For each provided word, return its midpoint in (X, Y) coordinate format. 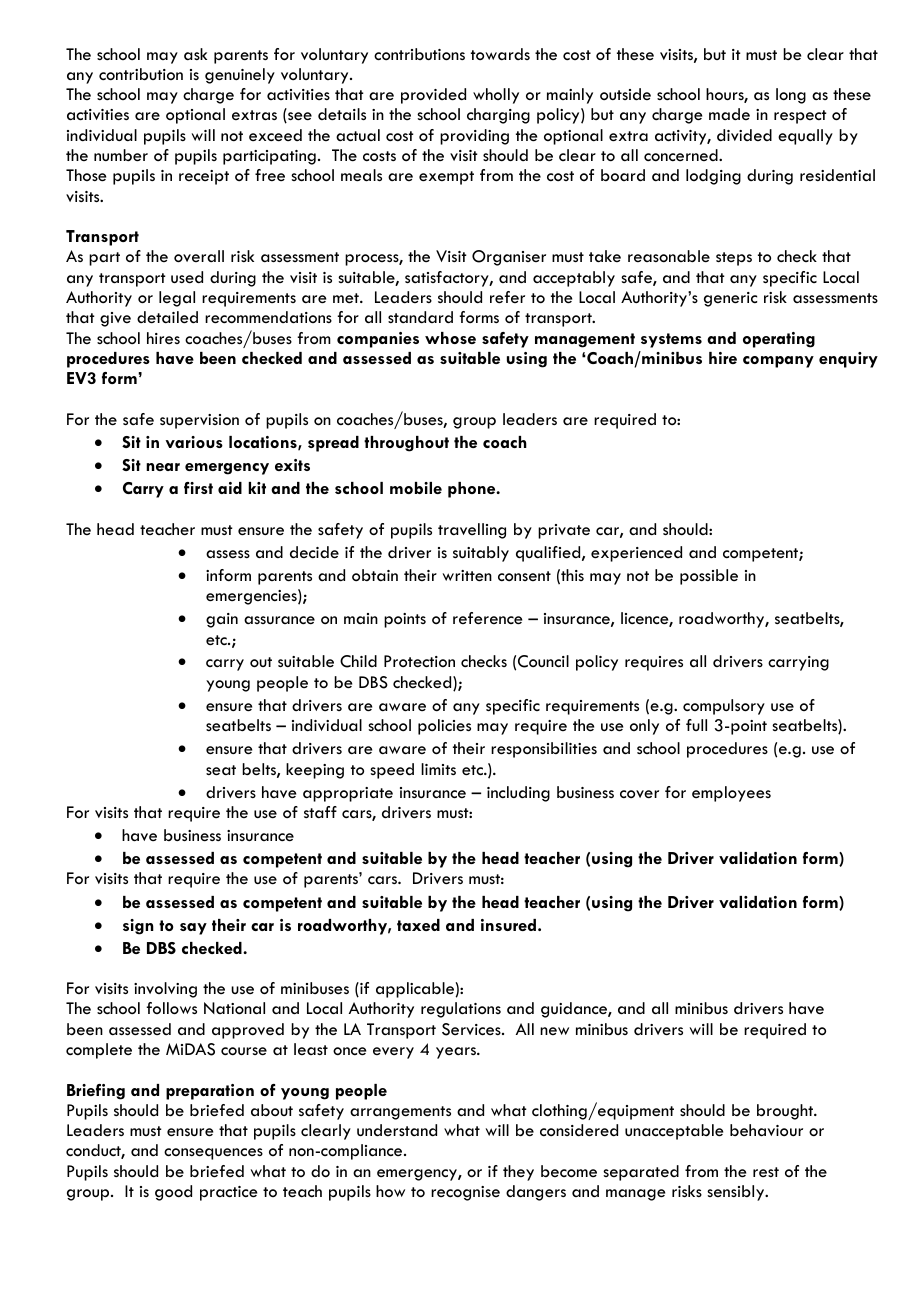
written (467, 576)
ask (195, 54)
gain (222, 620)
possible (709, 577)
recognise (465, 1193)
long (791, 96)
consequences (213, 1154)
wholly (496, 96)
